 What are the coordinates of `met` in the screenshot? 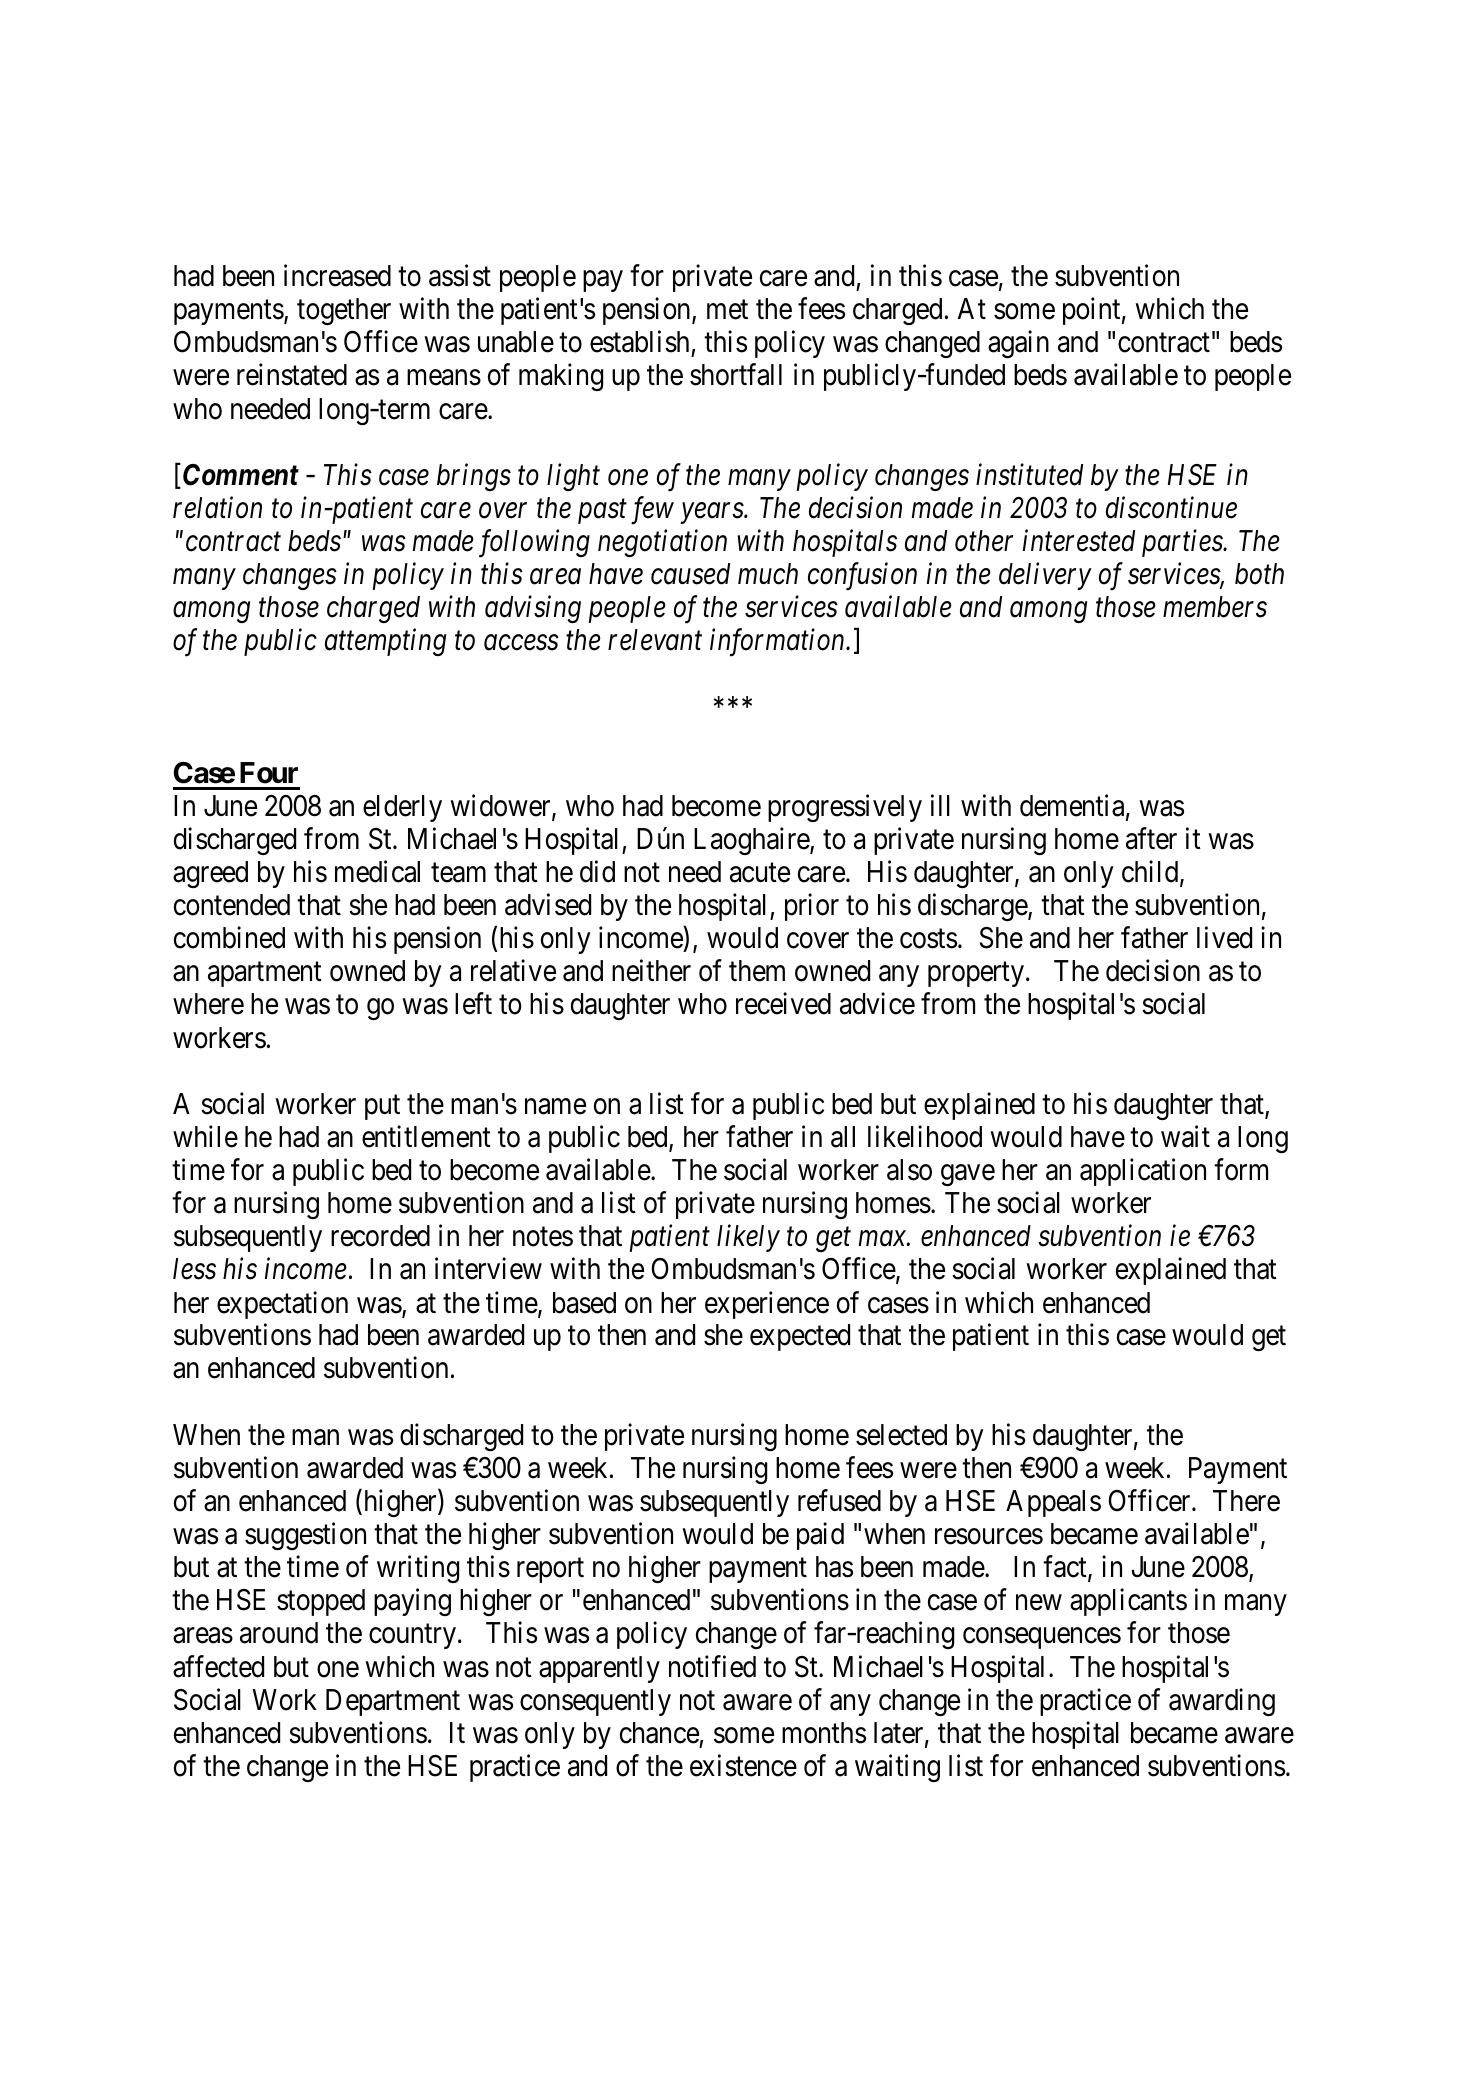 It's located at (727, 310).
